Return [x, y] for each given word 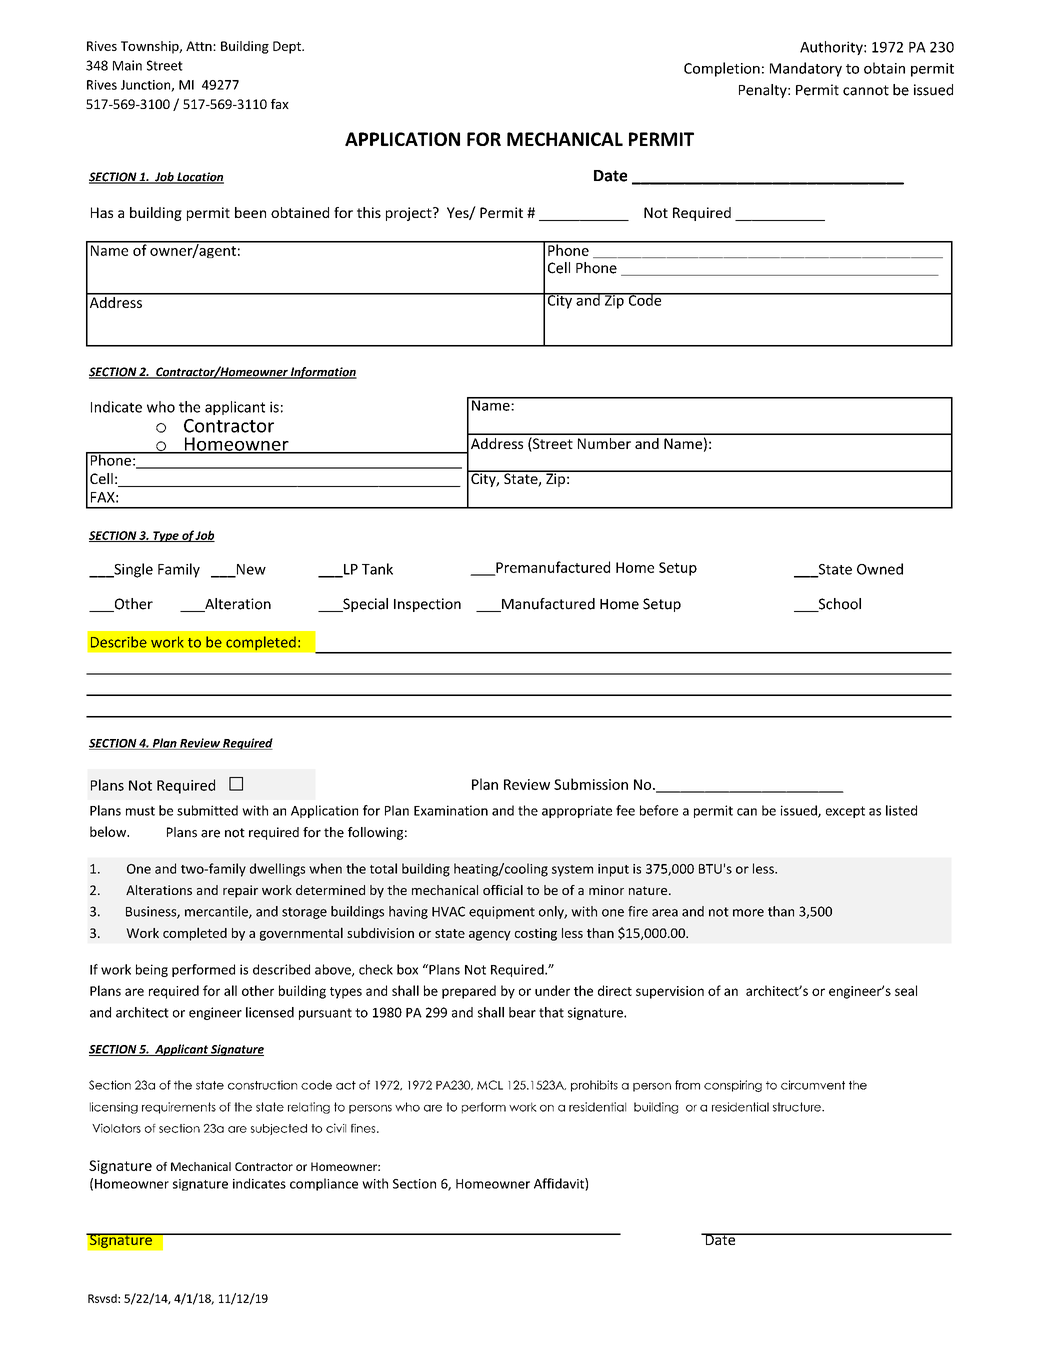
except [845, 812]
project [410, 214]
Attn [200, 46]
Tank [377, 569]
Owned [880, 569]
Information [323, 373]
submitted [207, 810]
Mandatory [806, 69]
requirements [179, 1108]
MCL [490, 1085]
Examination [451, 810]
